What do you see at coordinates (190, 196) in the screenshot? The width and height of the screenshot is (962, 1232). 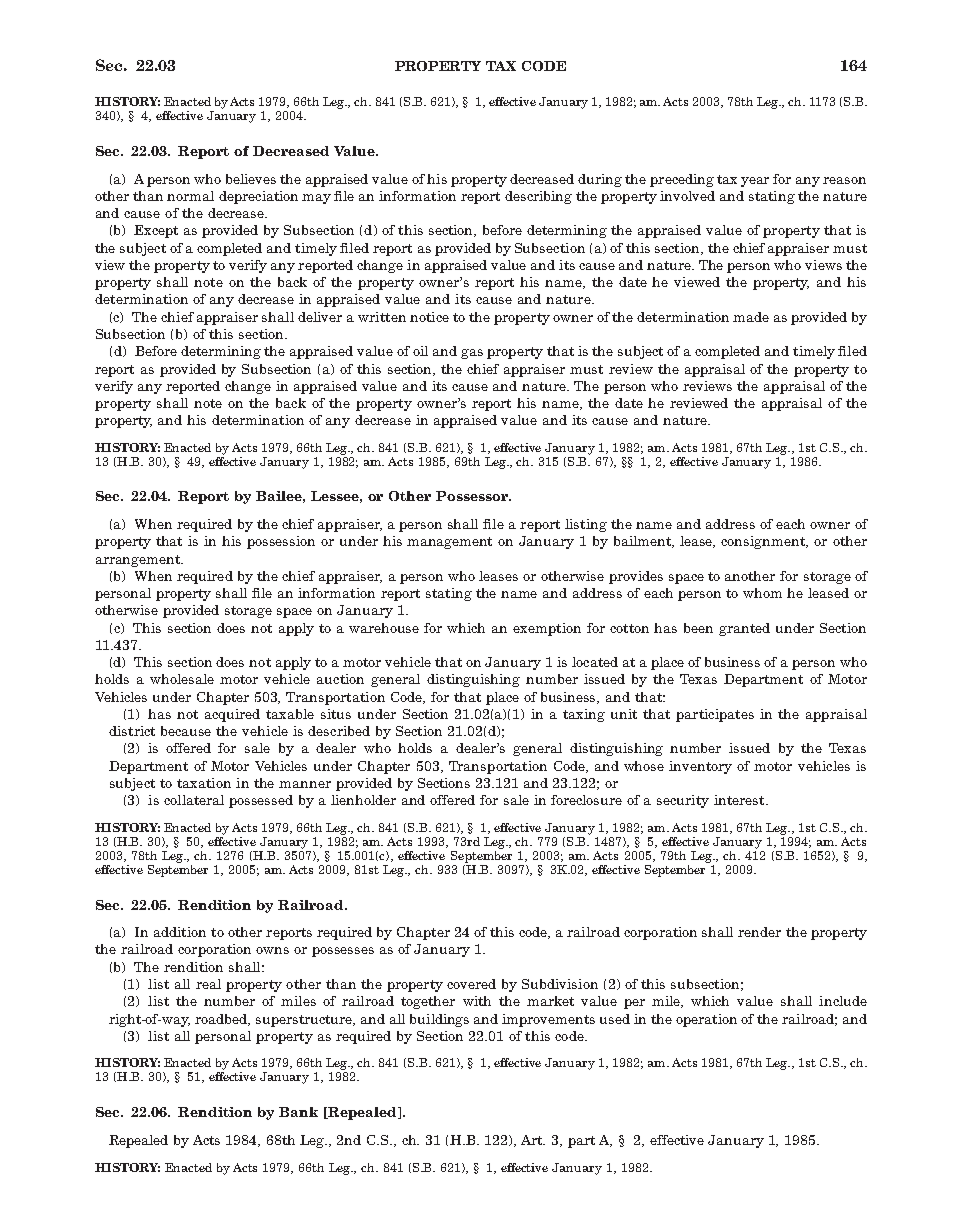 I see `normal` at bounding box center [190, 196].
